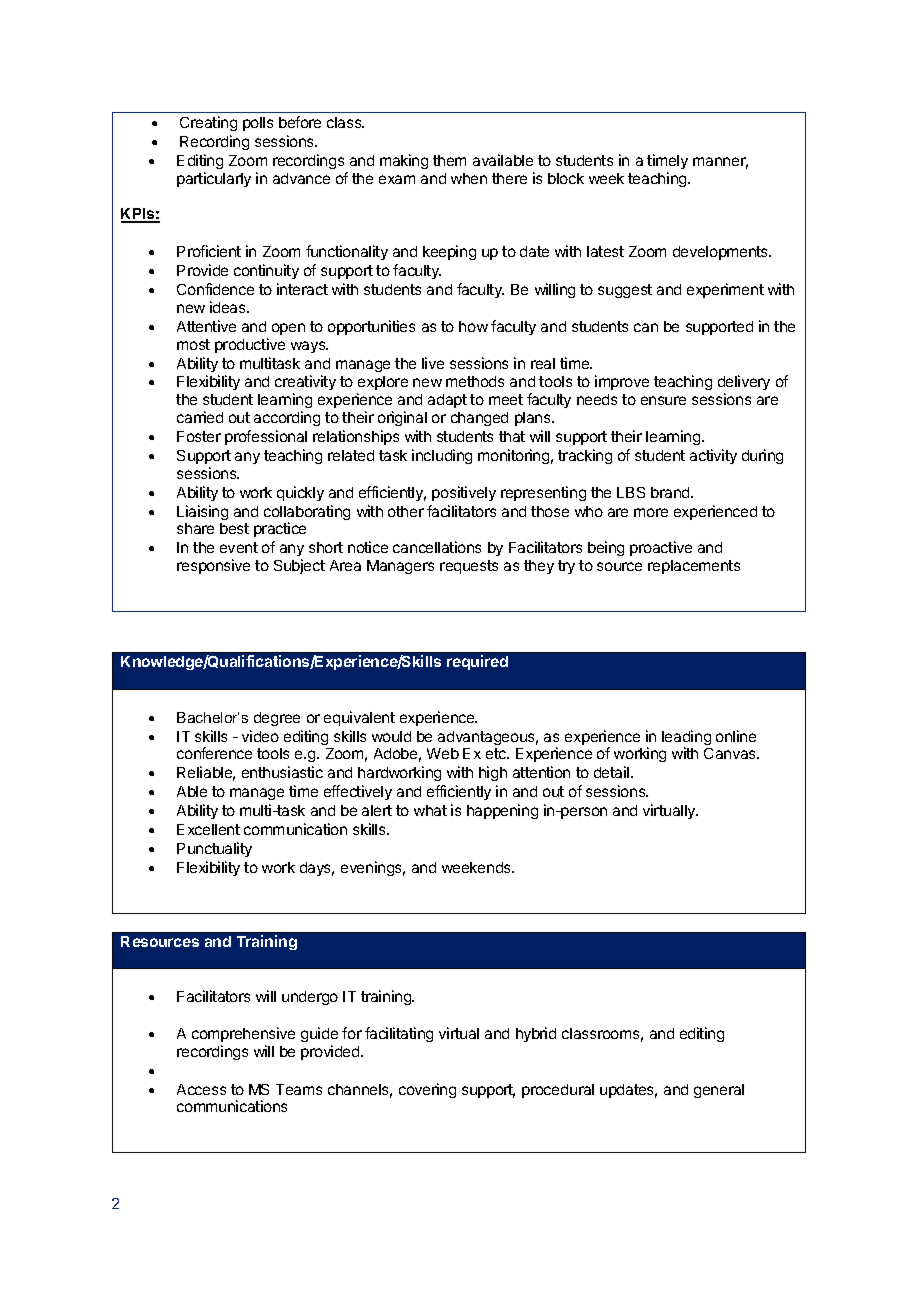 The image size is (924, 1308). What do you see at coordinates (449, 160) in the screenshot?
I see `them` at bounding box center [449, 160].
